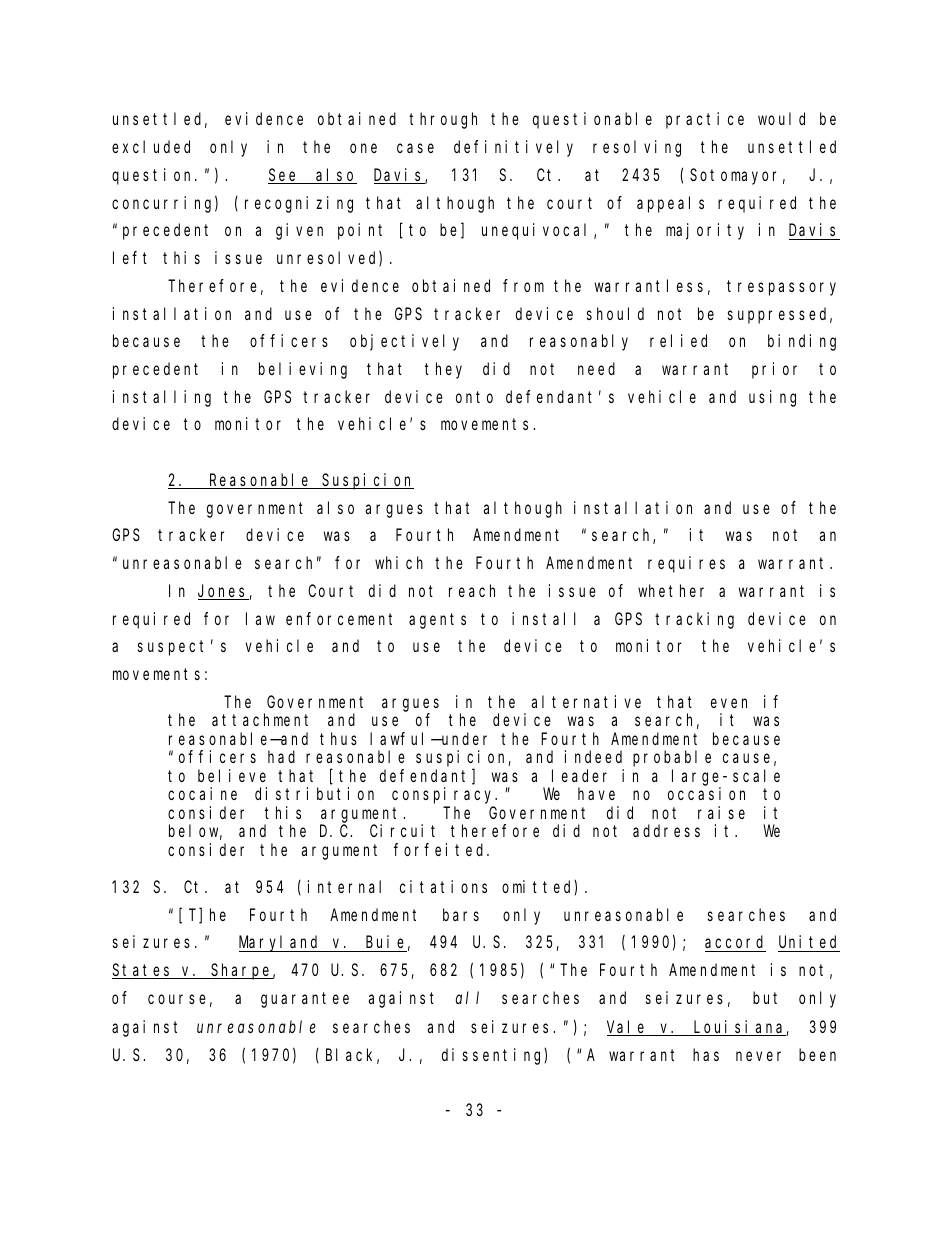 Image resolution: width=952 pixels, height=1233 pixels. Describe the element at coordinates (305, 1000) in the page. I see `guarantee` at that location.
